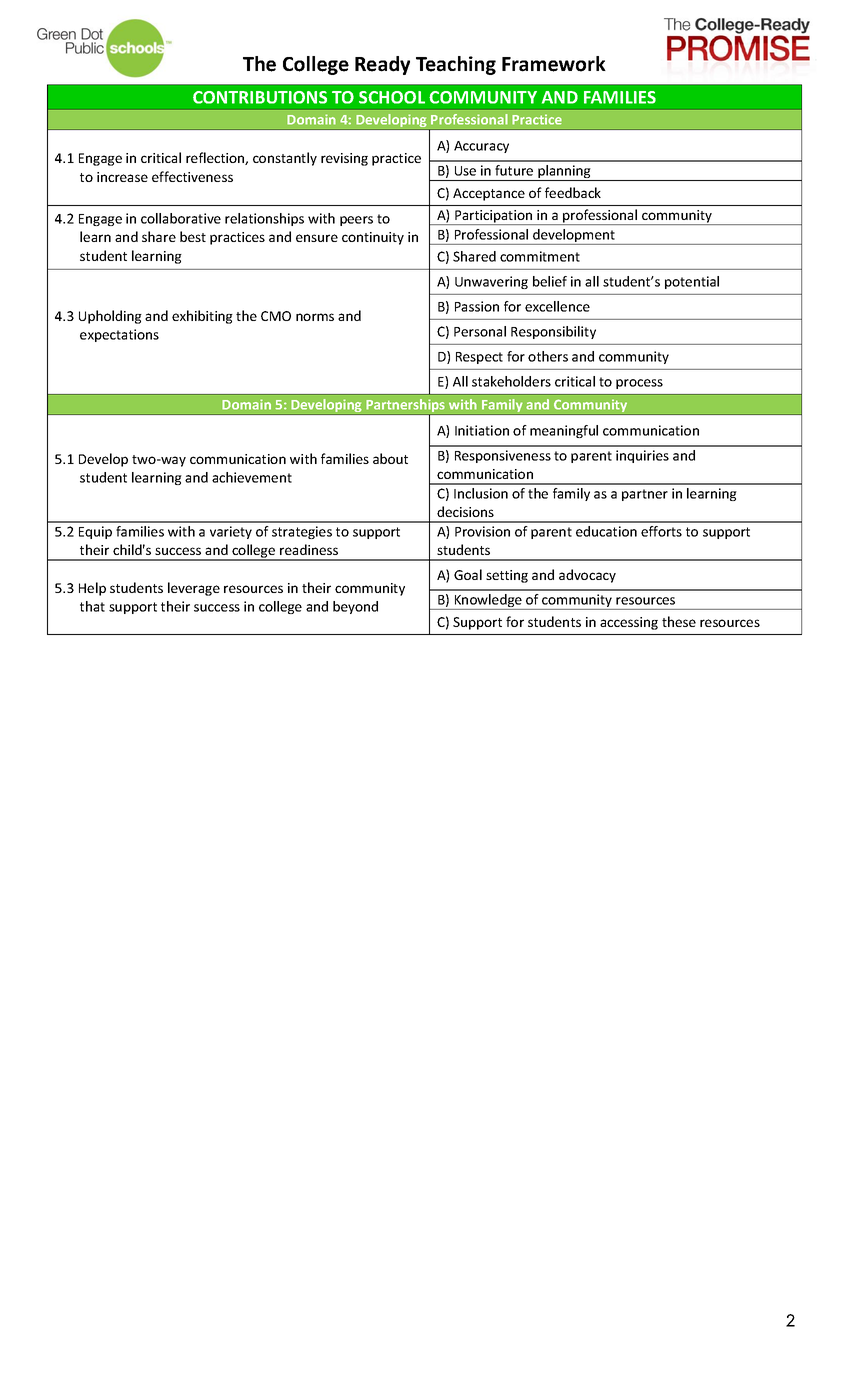  Describe the element at coordinates (194, 589) in the image. I see `leverage` at that location.
